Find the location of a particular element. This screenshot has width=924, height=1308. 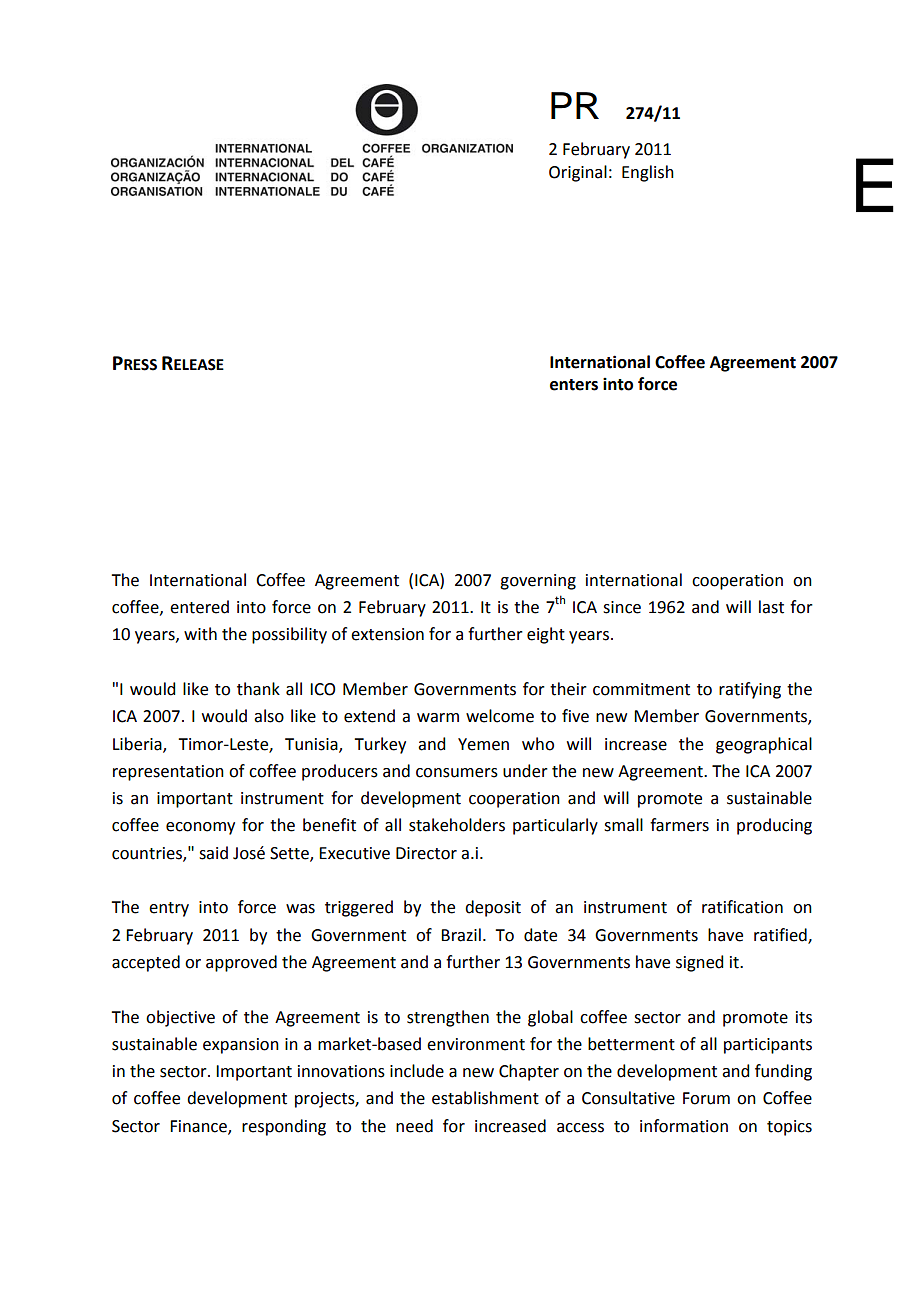

governing is located at coordinates (538, 582).
